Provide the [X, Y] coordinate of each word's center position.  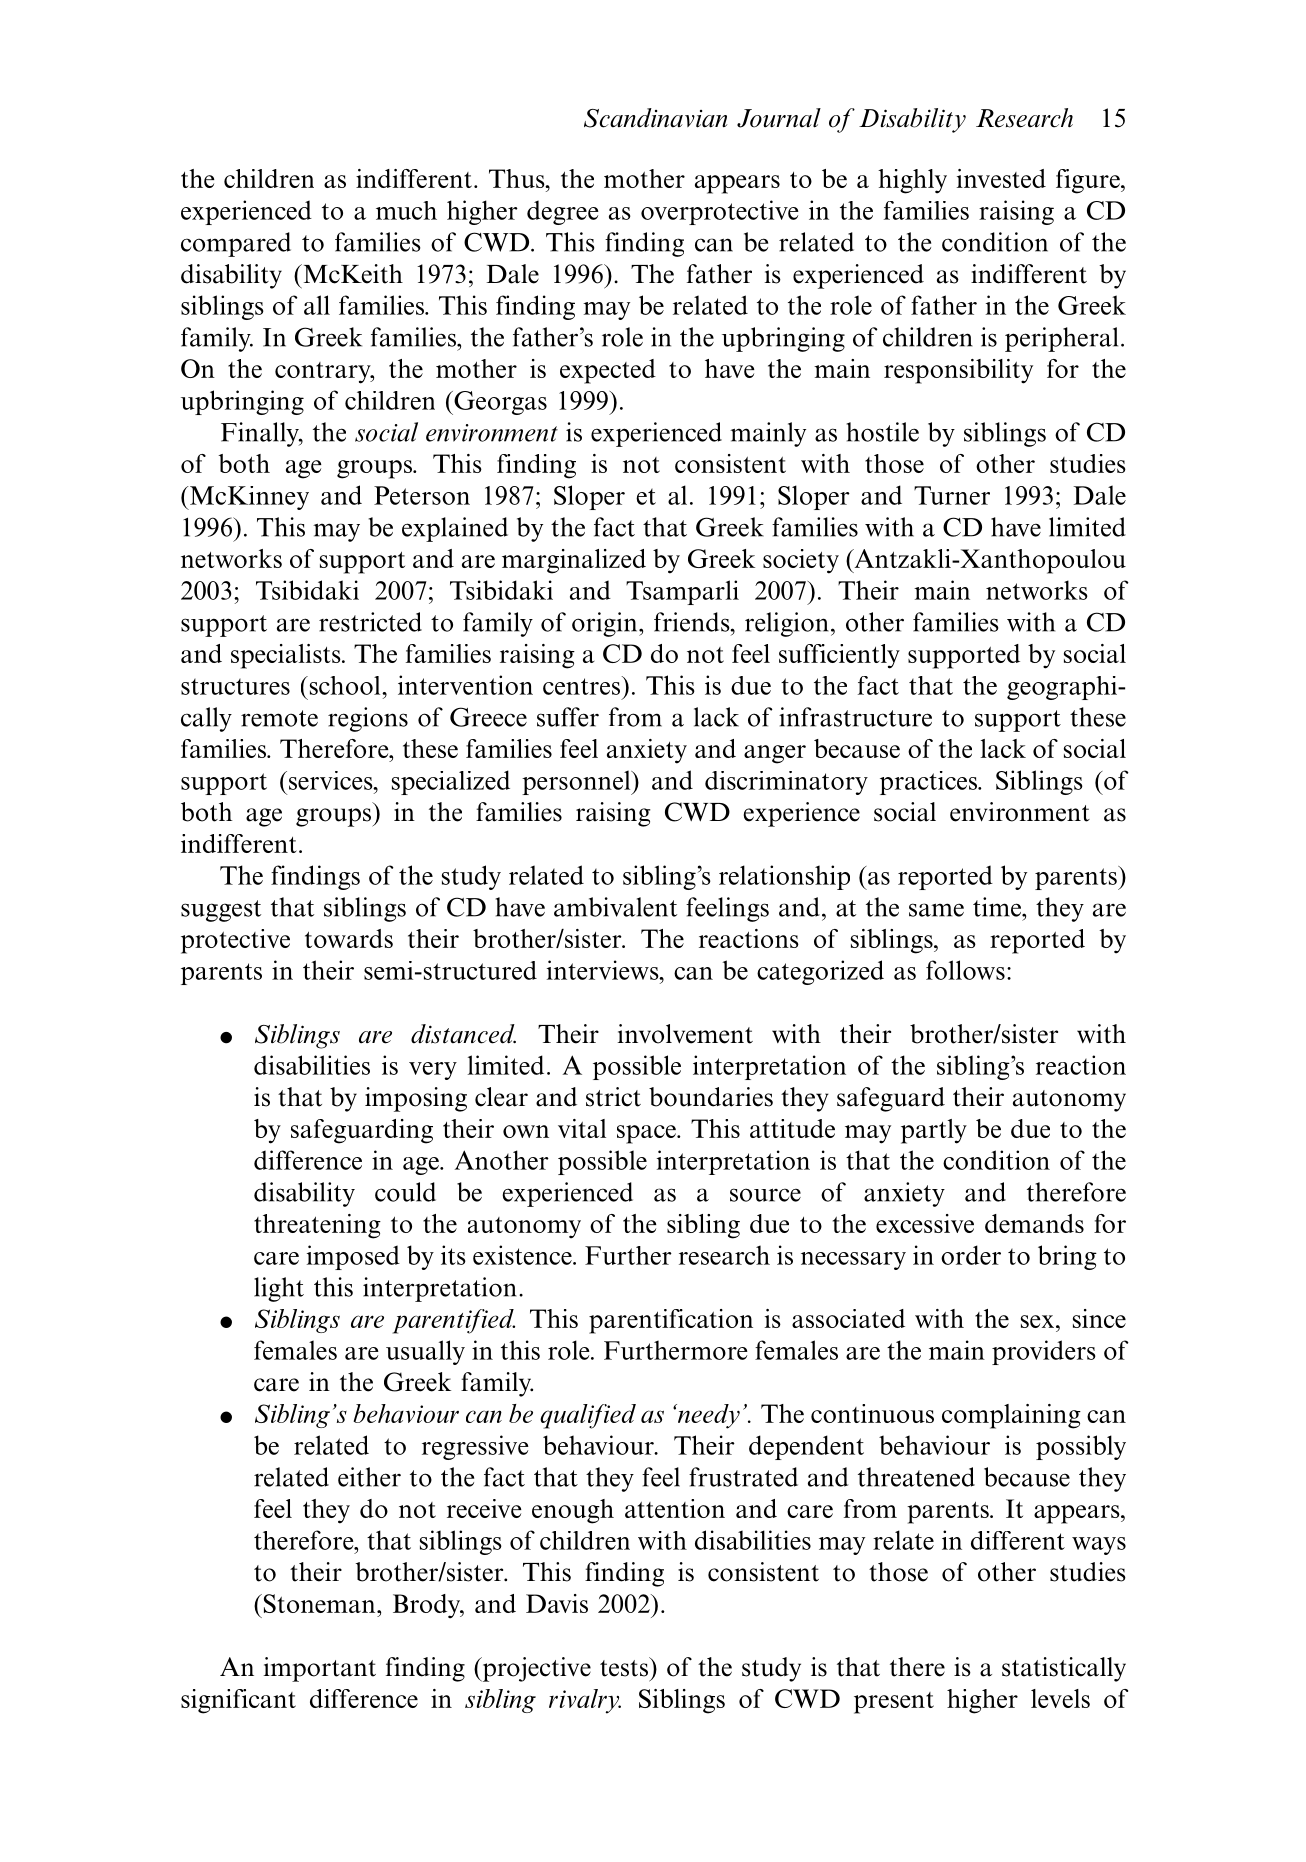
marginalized [574, 561]
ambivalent [615, 907]
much [406, 210]
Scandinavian [656, 118]
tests [624, 1668]
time [998, 907]
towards [349, 938]
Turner [952, 495]
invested [1001, 178]
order [971, 1255]
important [319, 1669]
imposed [353, 1257]
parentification [671, 1321]
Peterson [422, 495]
